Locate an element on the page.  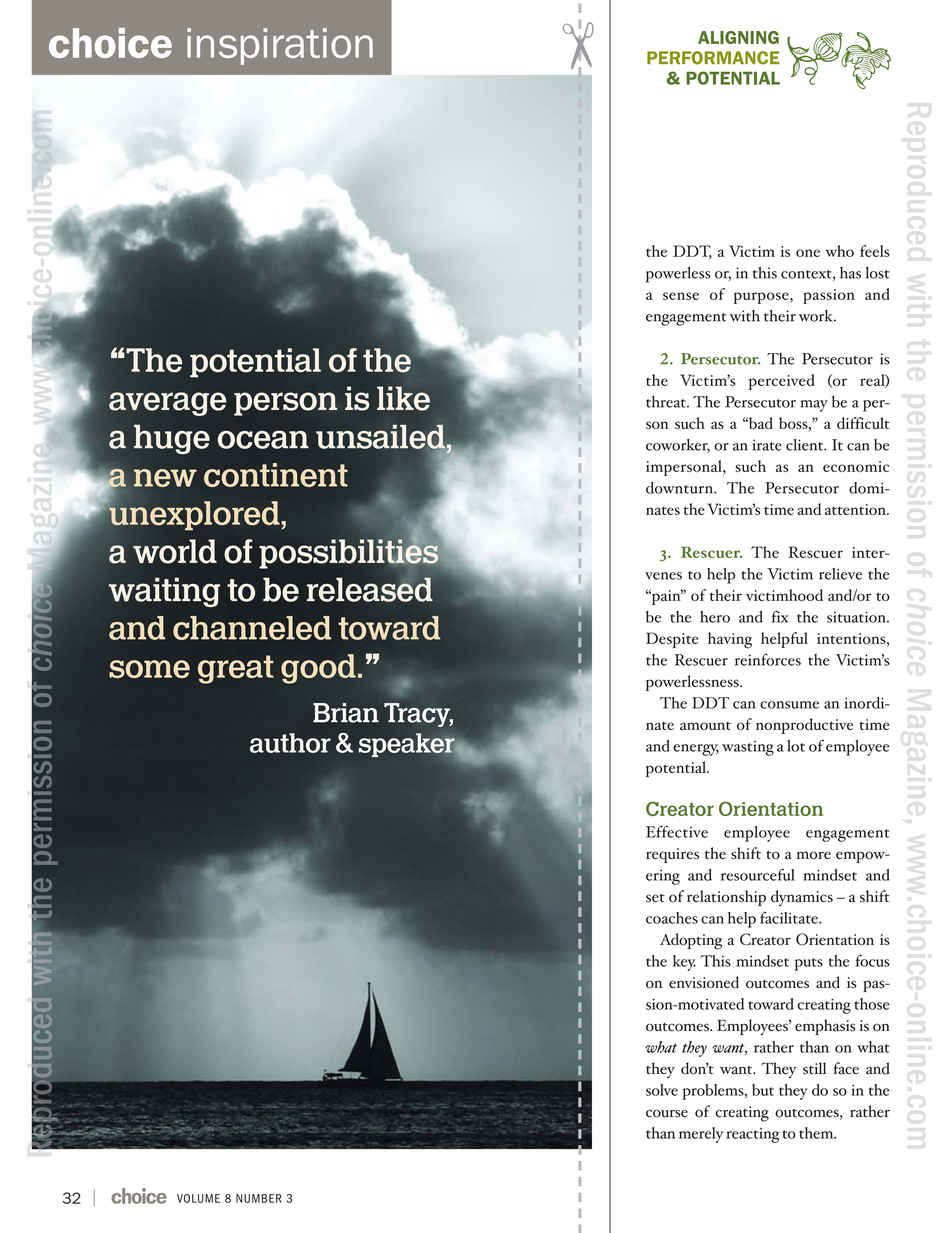
course is located at coordinates (667, 1113).
